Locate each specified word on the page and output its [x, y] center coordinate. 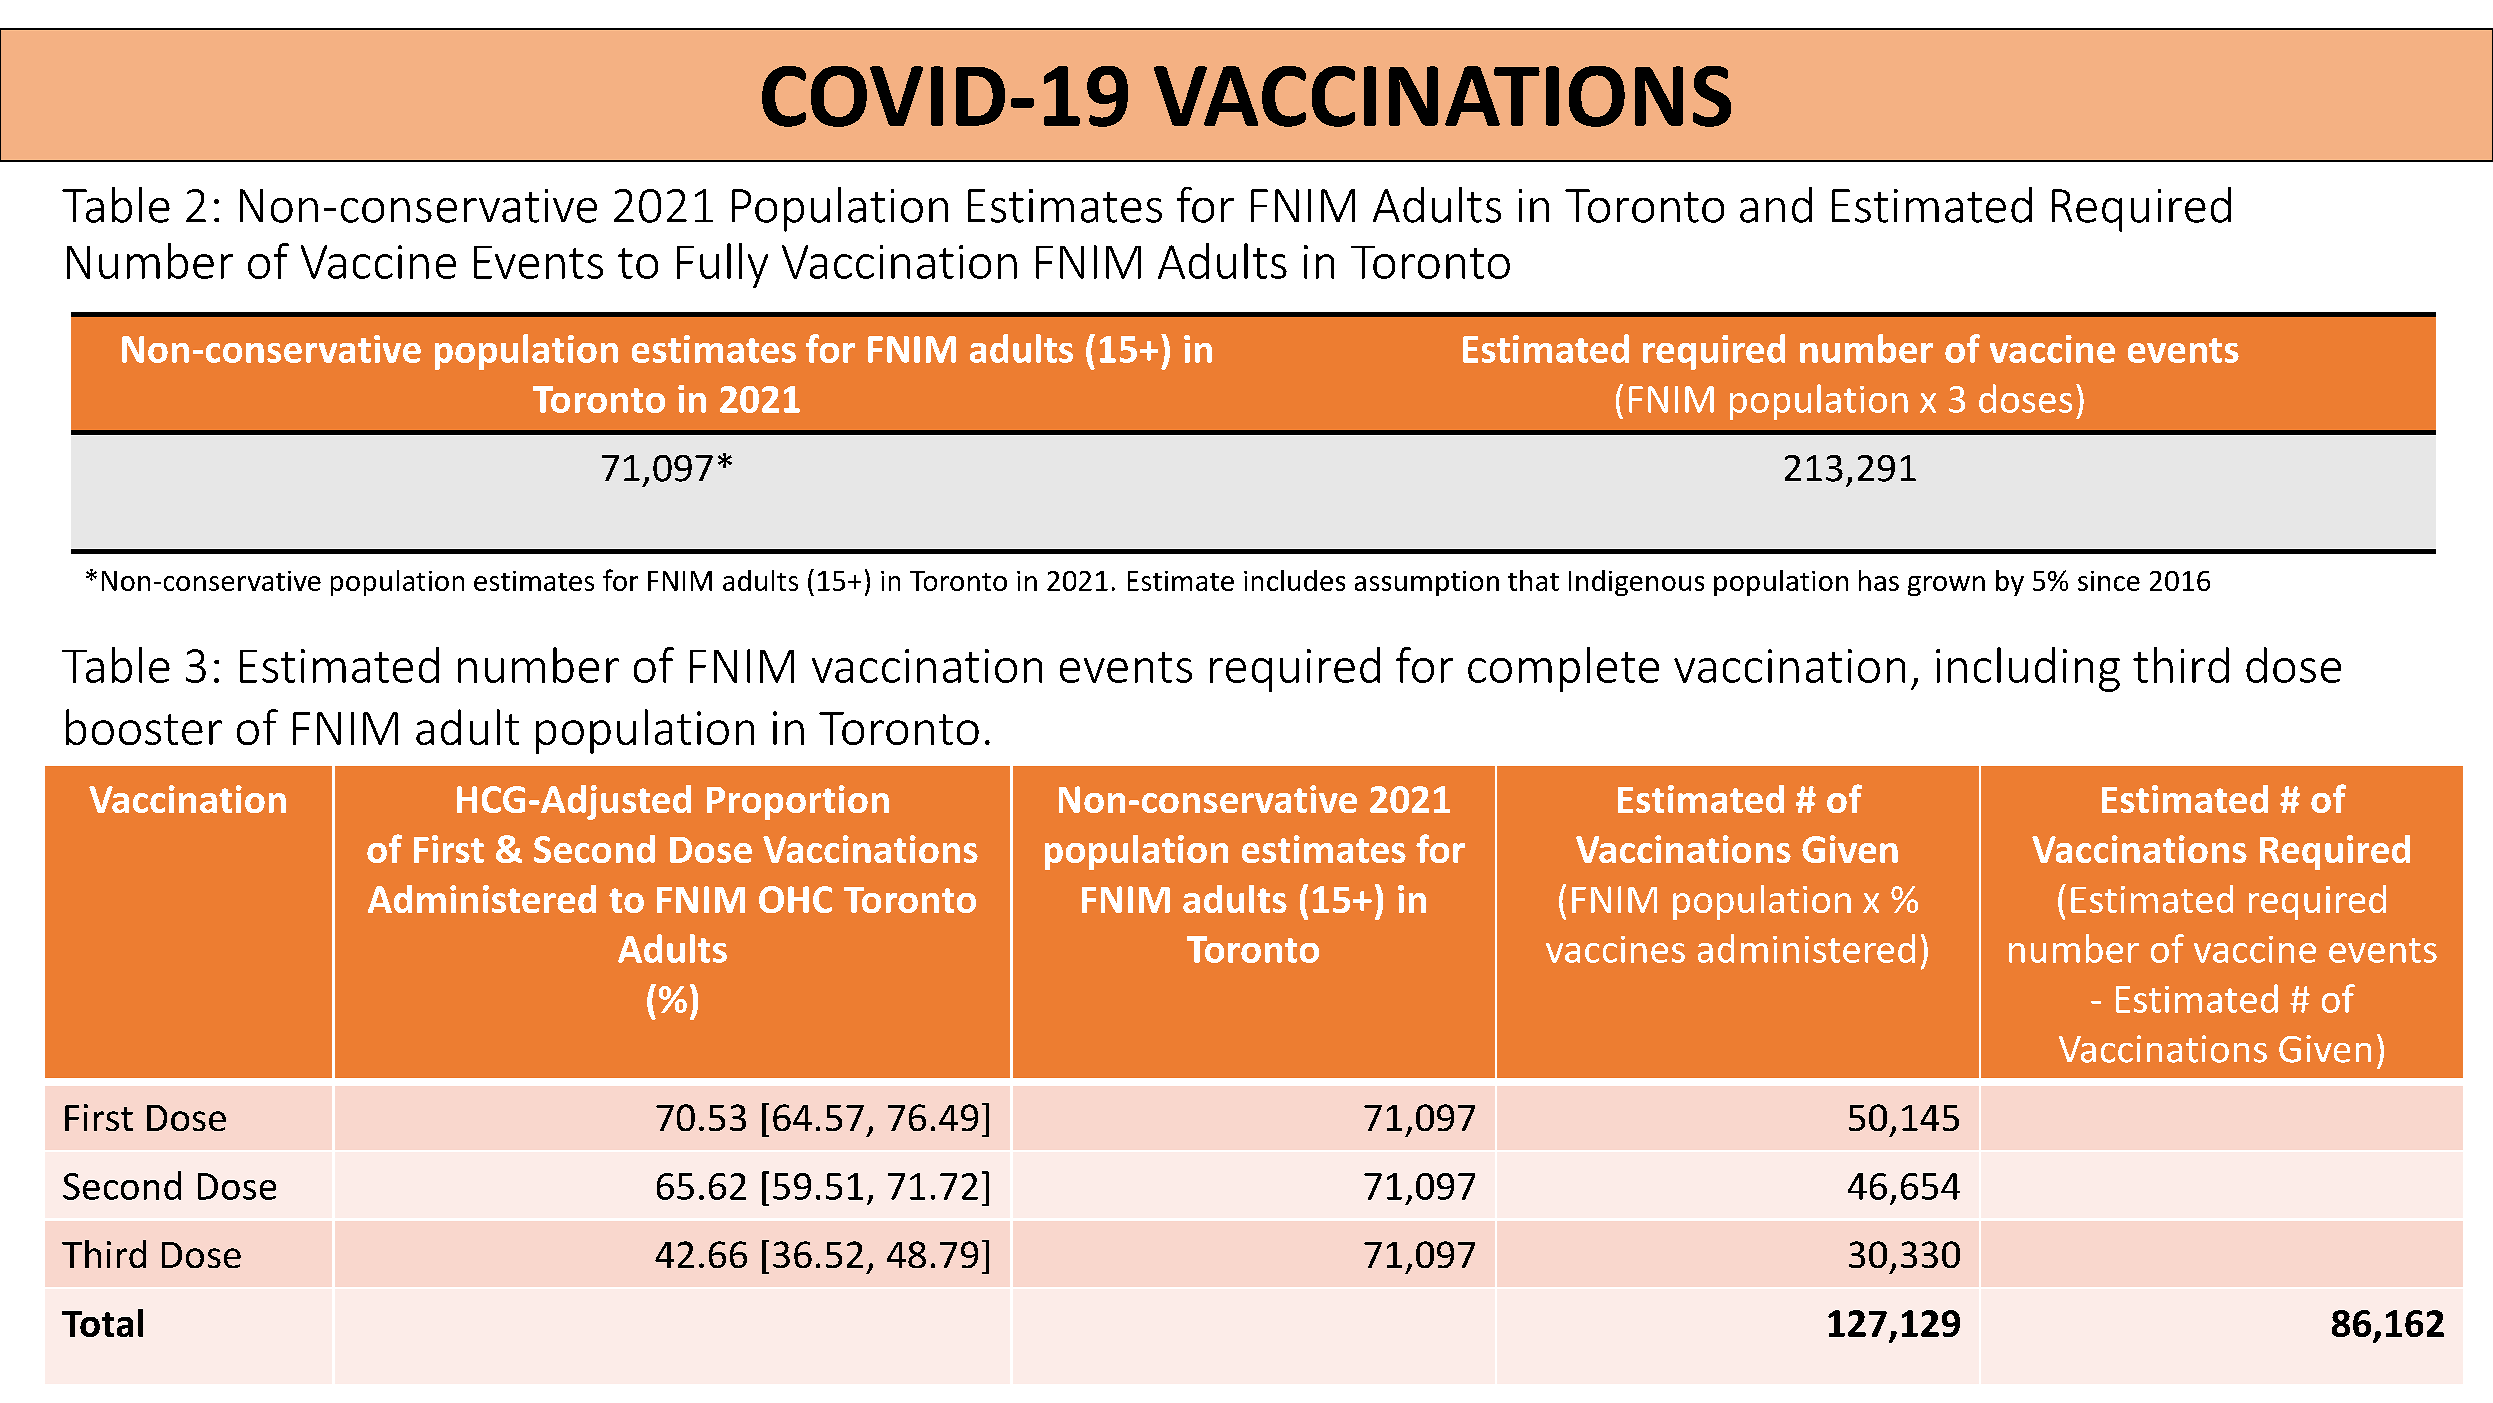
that [1533, 580]
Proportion [798, 802]
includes [1294, 580]
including [2028, 669]
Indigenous [1636, 583]
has [1879, 580]
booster [144, 727]
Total [102, 1323]
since [2109, 581]
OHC [795, 899]
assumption [1427, 583]
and [1776, 205]
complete [1563, 669]
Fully [722, 265]
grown [1946, 586]
